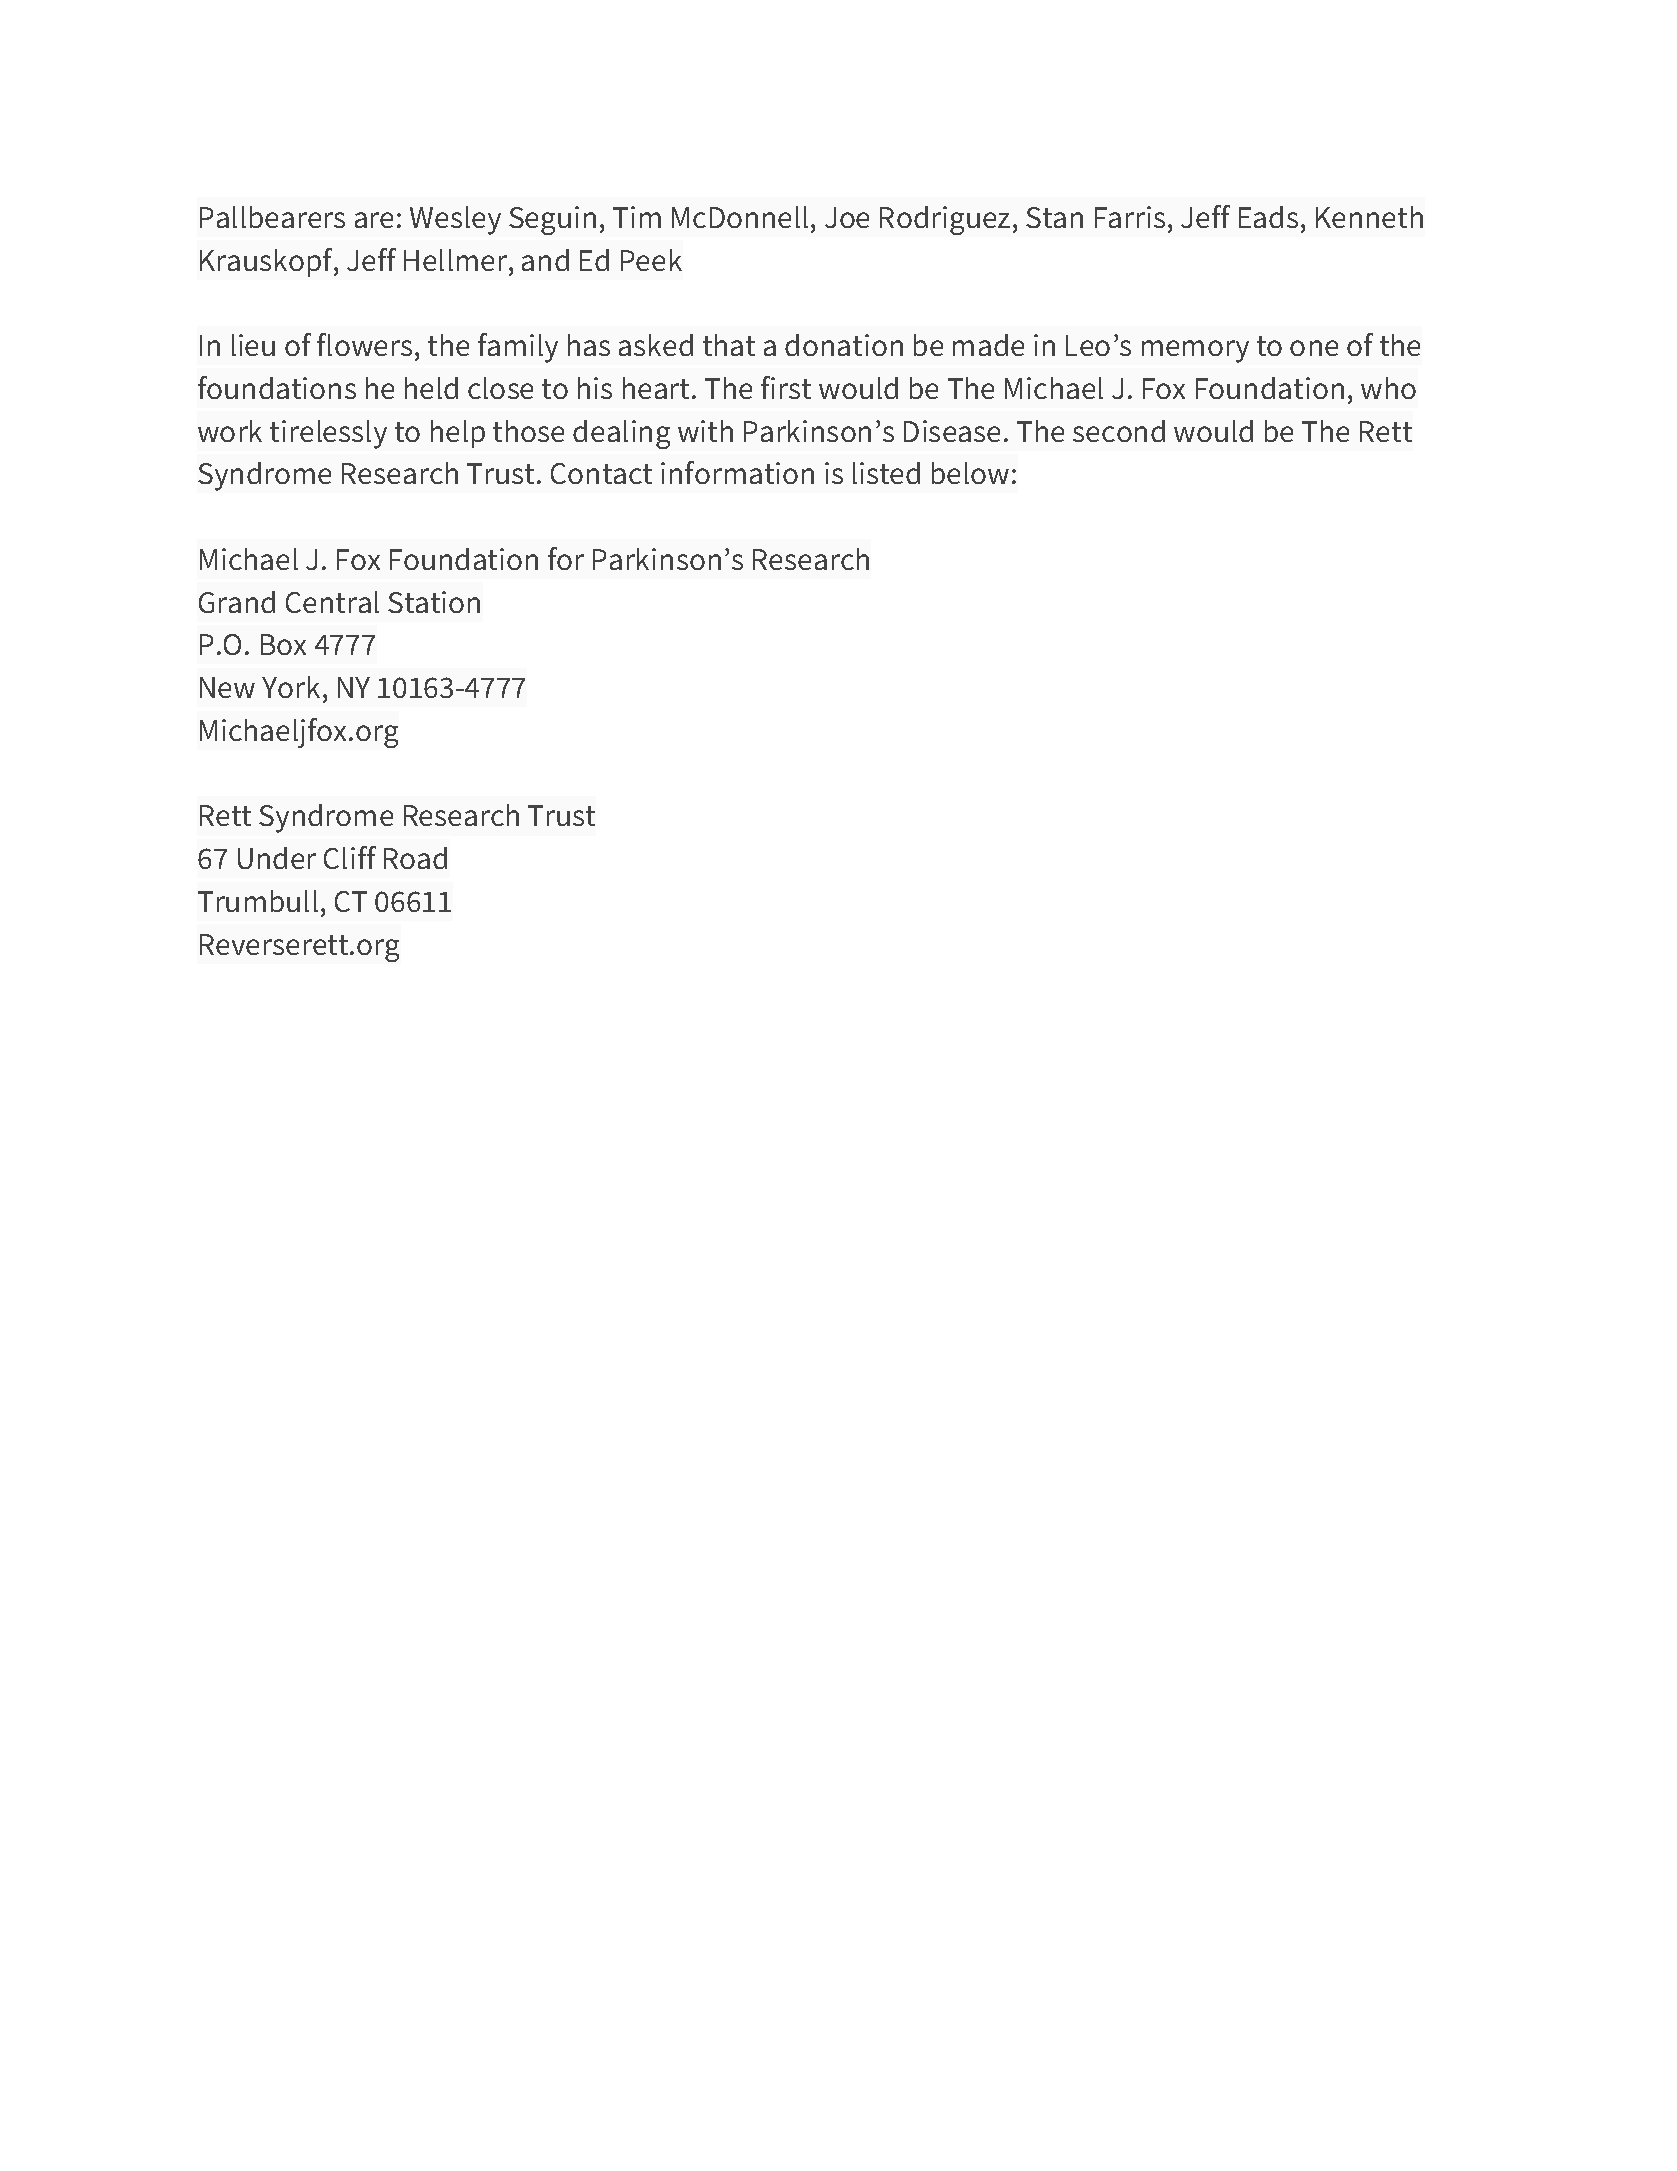 Image resolution: width=1677 pixels, height=2171 pixels. What do you see at coordinates (970, 473) in the screenshot?
I see `below` at bounding box center [970, 473].
